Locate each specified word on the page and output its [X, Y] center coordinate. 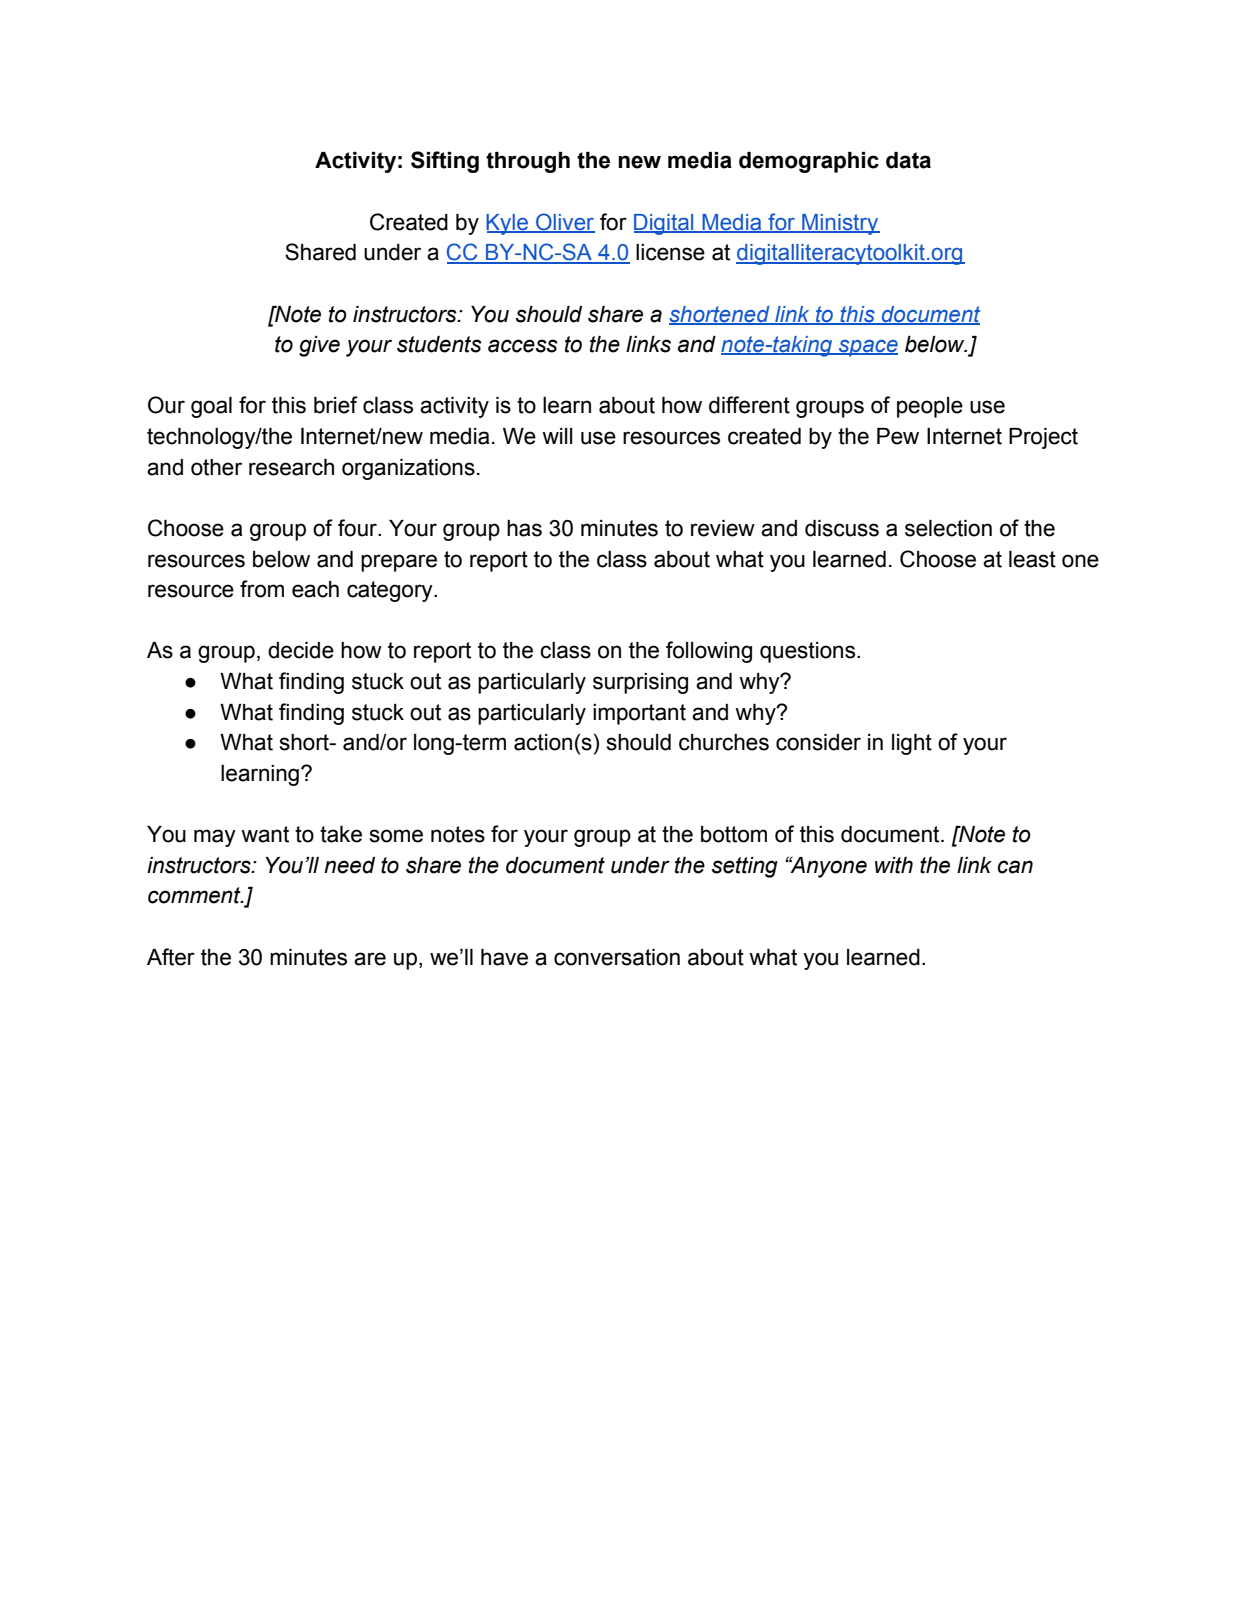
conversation [617, 957]
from [262, 589]
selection [948, 528]
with [894, 865]
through [528, 162]
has [524, 528]
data [908, 160]
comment [195, 895]
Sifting [445, 162]
